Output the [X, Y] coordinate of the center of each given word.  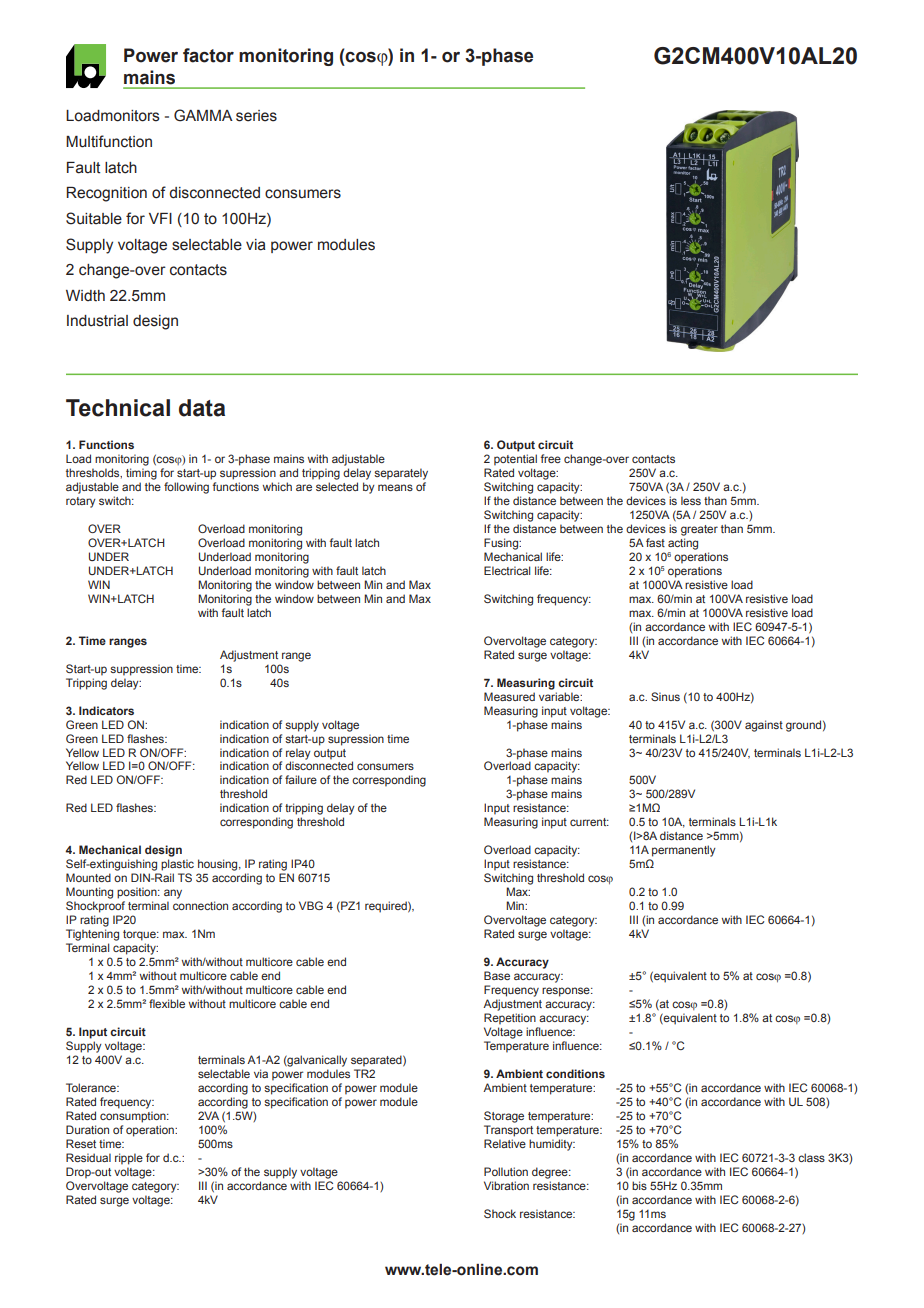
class [811, 1157]
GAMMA [203, 115]
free [550, 458]
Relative [505, 1143]
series [256, 116]
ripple [129, 1159]
